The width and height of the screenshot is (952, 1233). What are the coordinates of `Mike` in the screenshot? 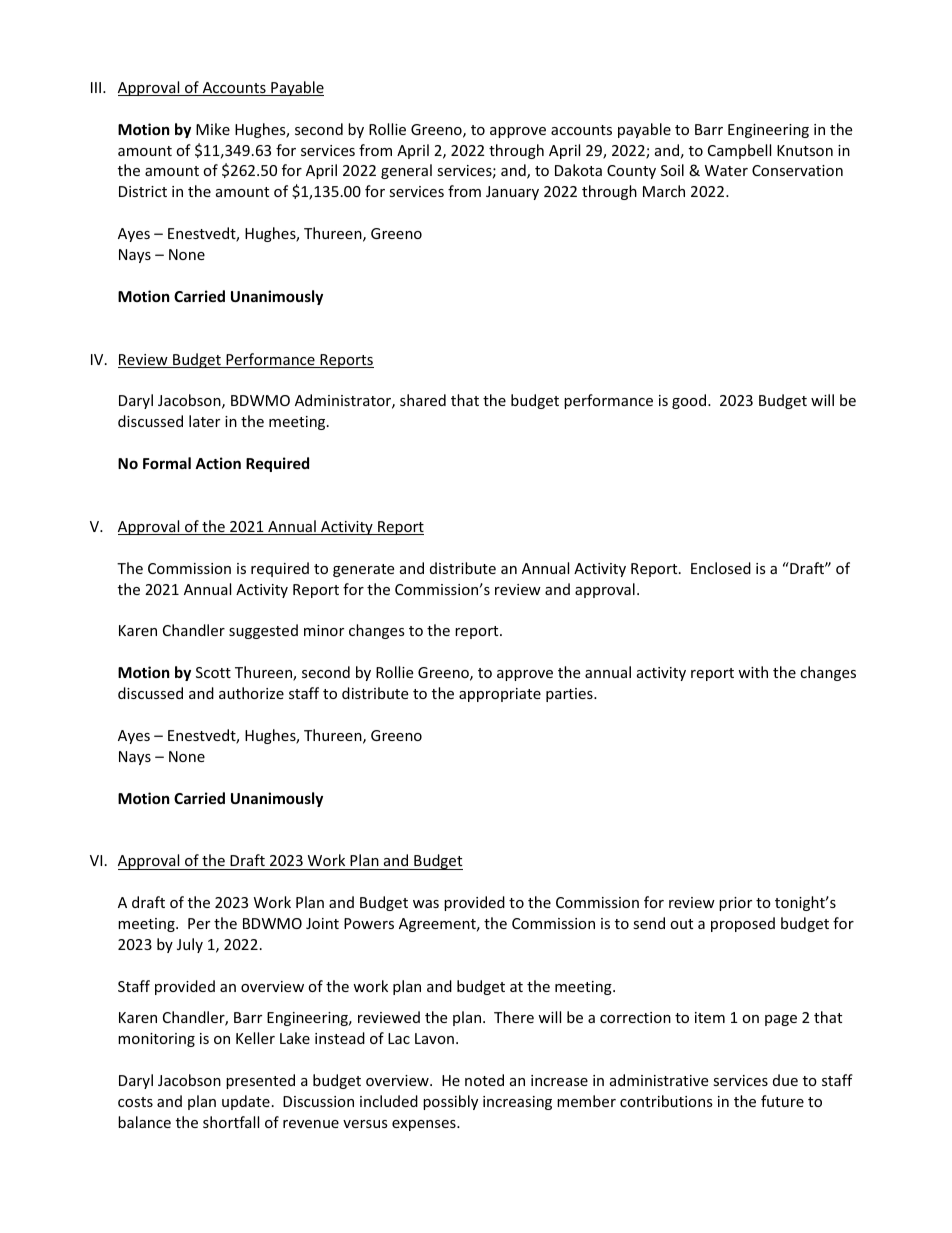 It's located at (213, 129).
